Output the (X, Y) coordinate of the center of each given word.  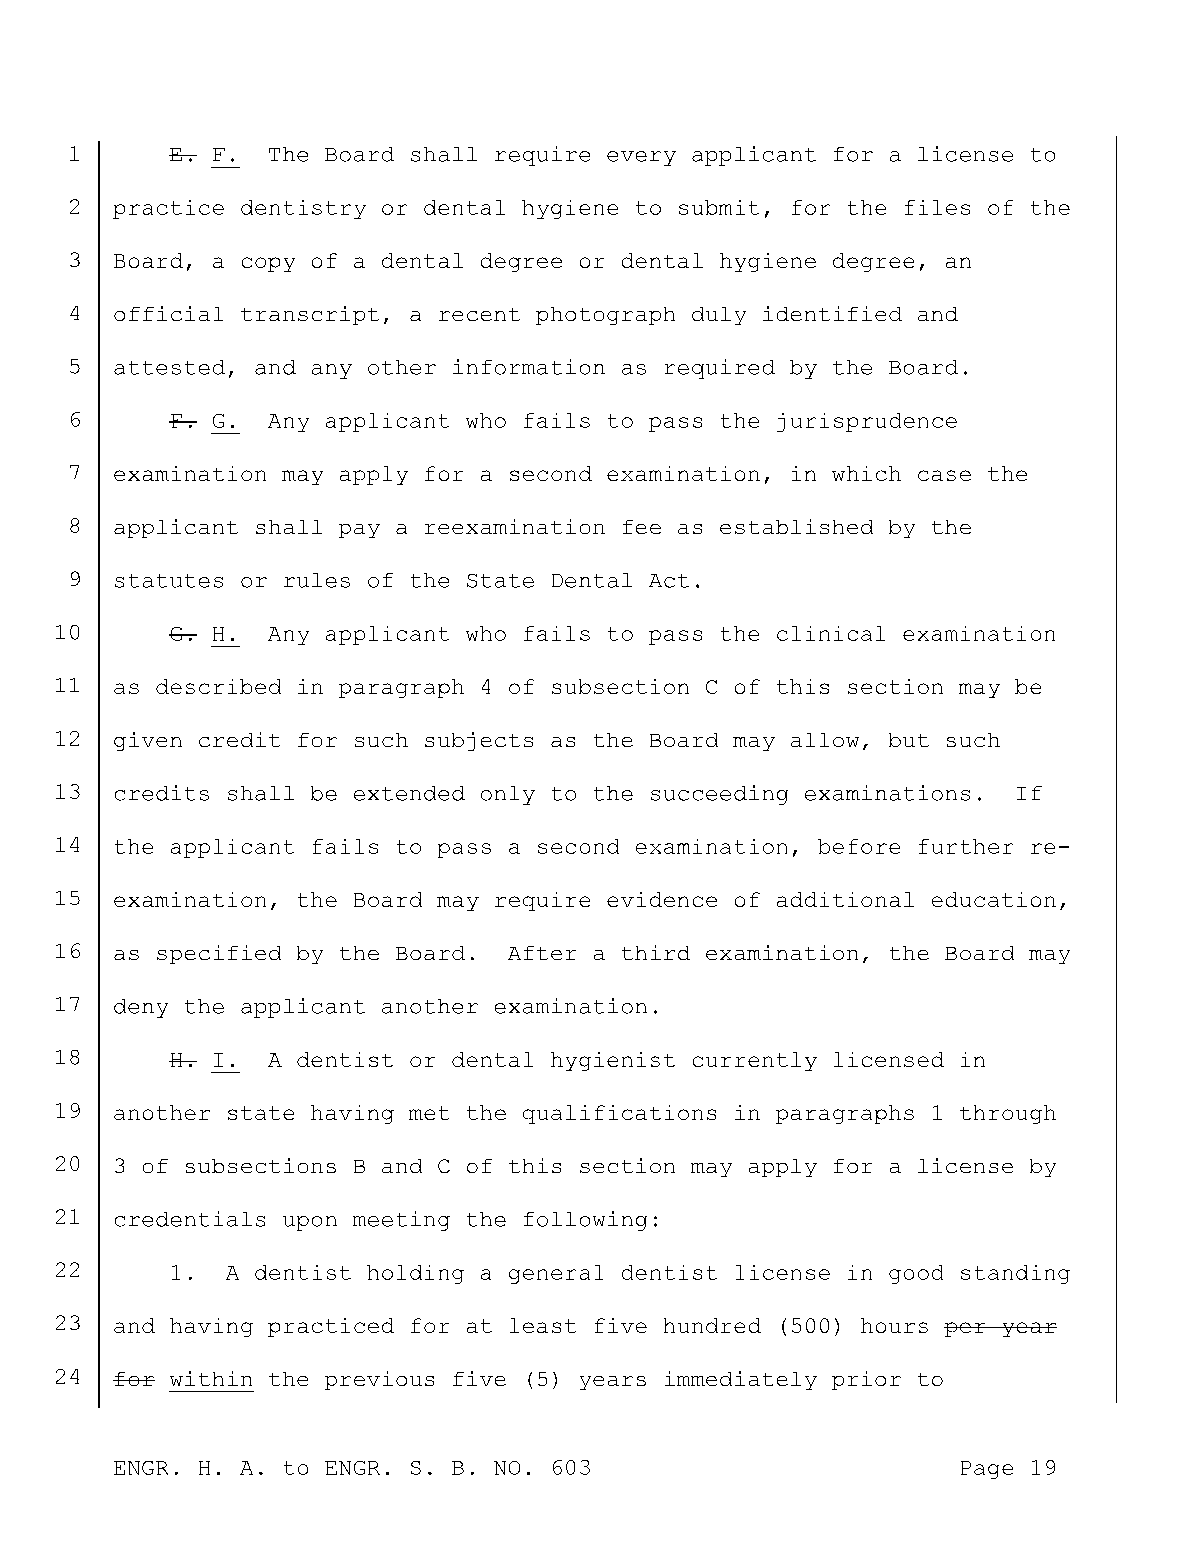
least (543, 1325)
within (211, 1378)
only (508, 795)
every (641, 158)
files (937, 207)
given (148, 741)
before (859, 846)
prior (866, 1380)
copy (268, 264)
